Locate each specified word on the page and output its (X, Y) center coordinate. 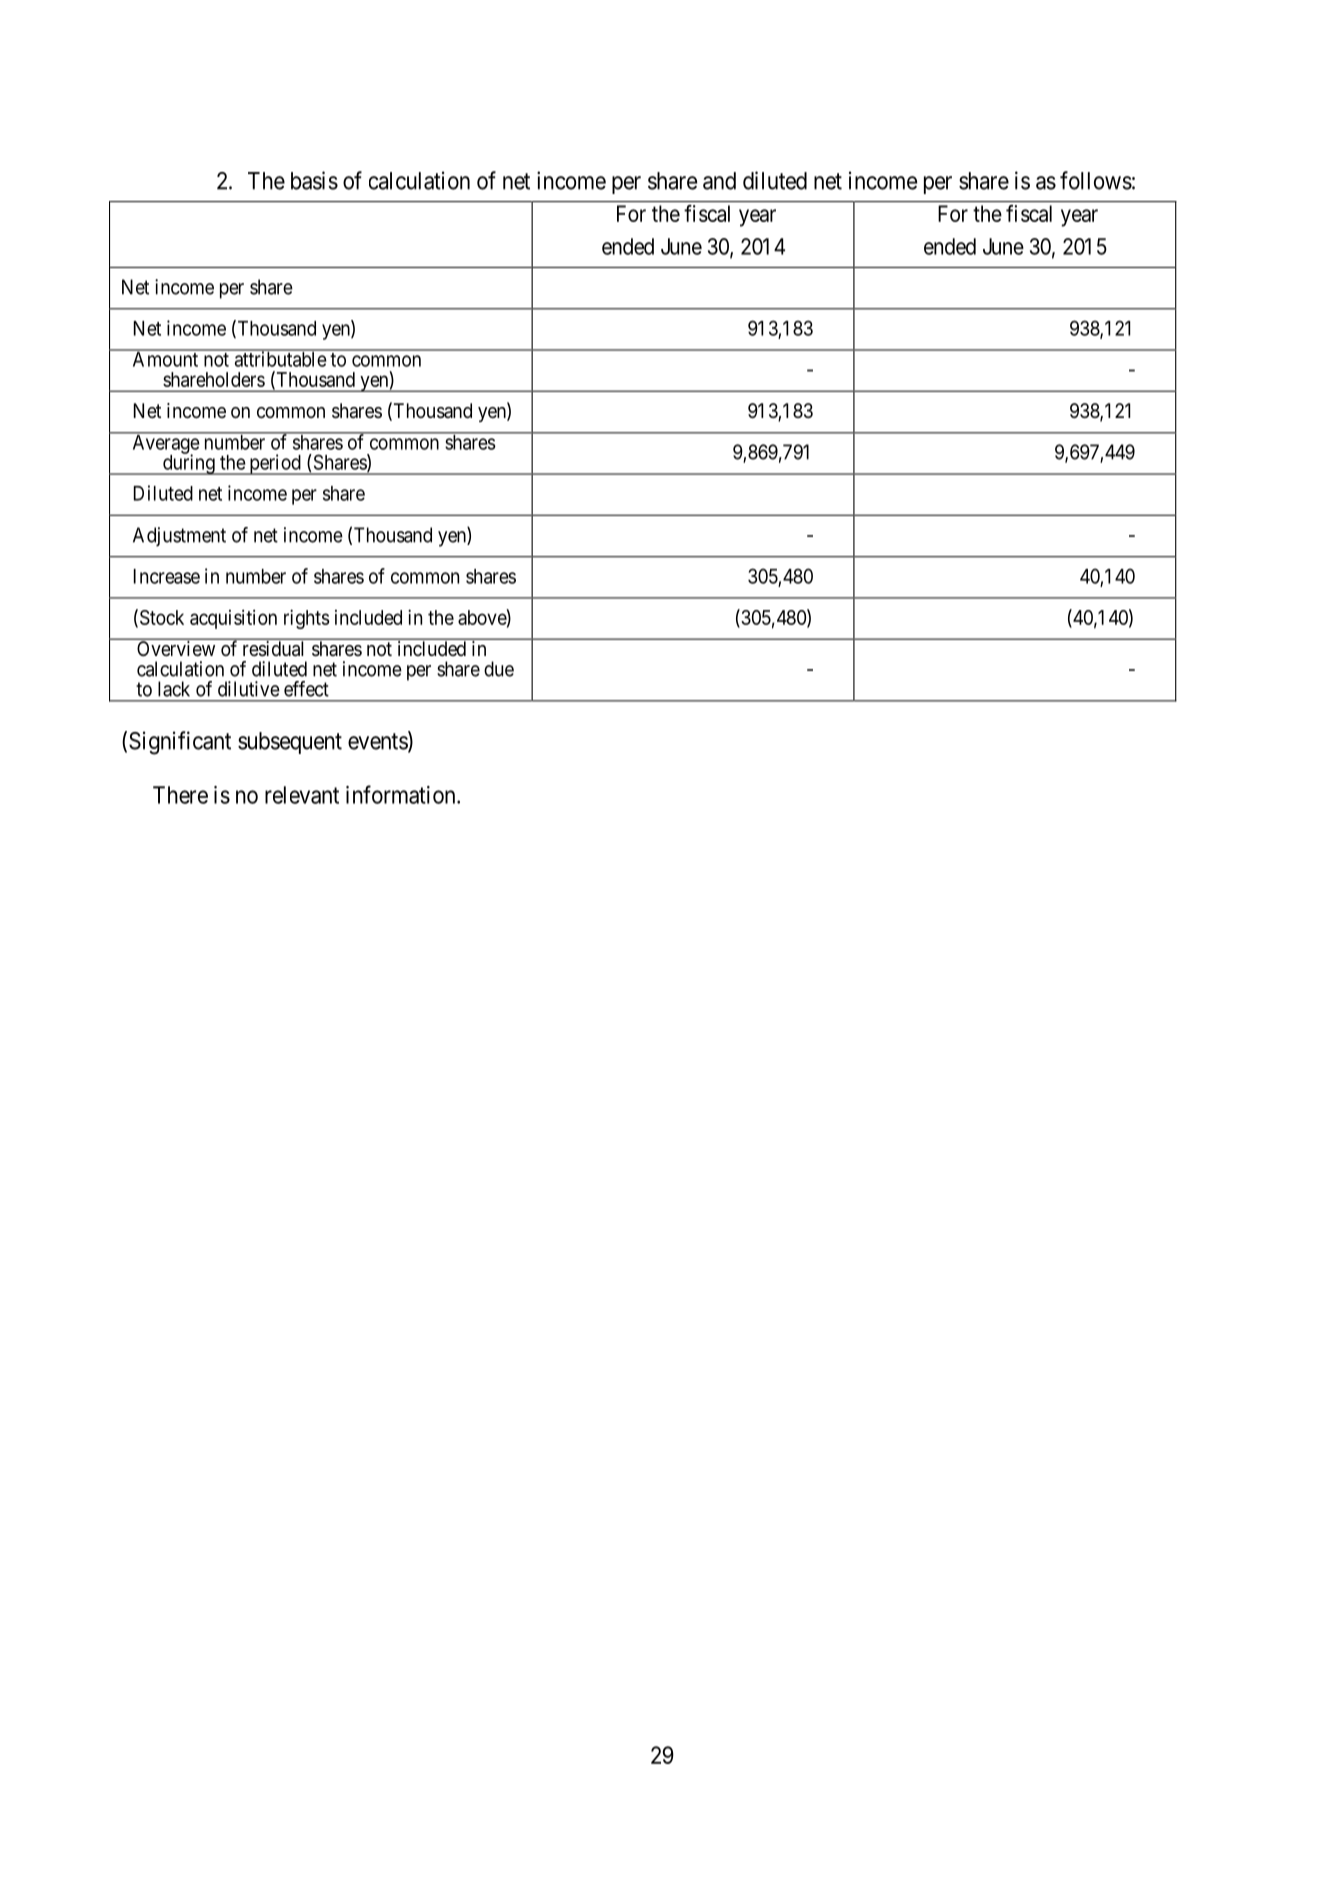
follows (1096, 180)
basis (314, 180)
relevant (302, 795)
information (402, 794)
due (499, 669)
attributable (280, 358)
